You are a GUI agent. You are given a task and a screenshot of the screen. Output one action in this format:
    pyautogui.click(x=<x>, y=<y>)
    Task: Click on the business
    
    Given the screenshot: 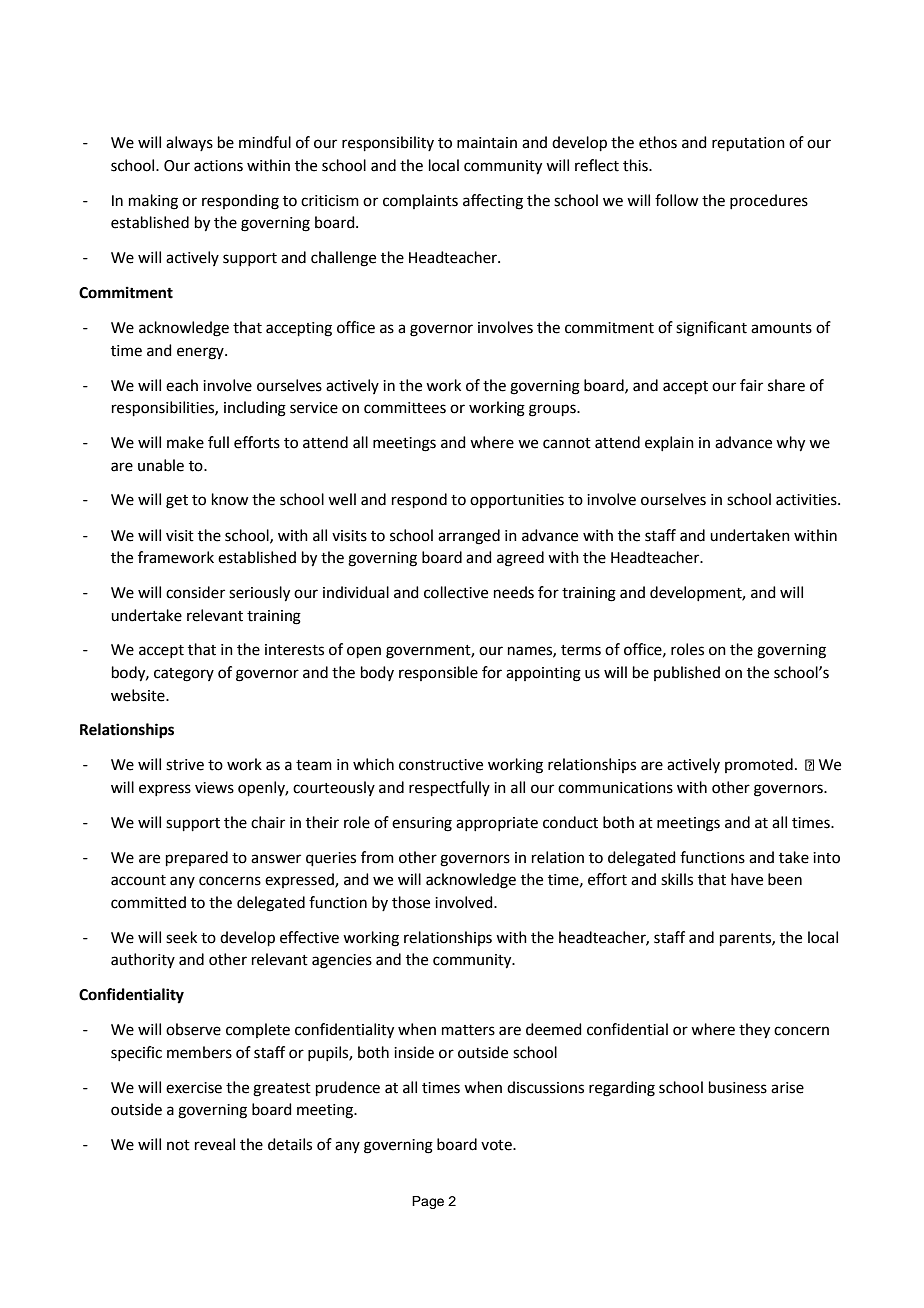 What is the action you would take?
    pyautogui.click(x=738, y=1087)
